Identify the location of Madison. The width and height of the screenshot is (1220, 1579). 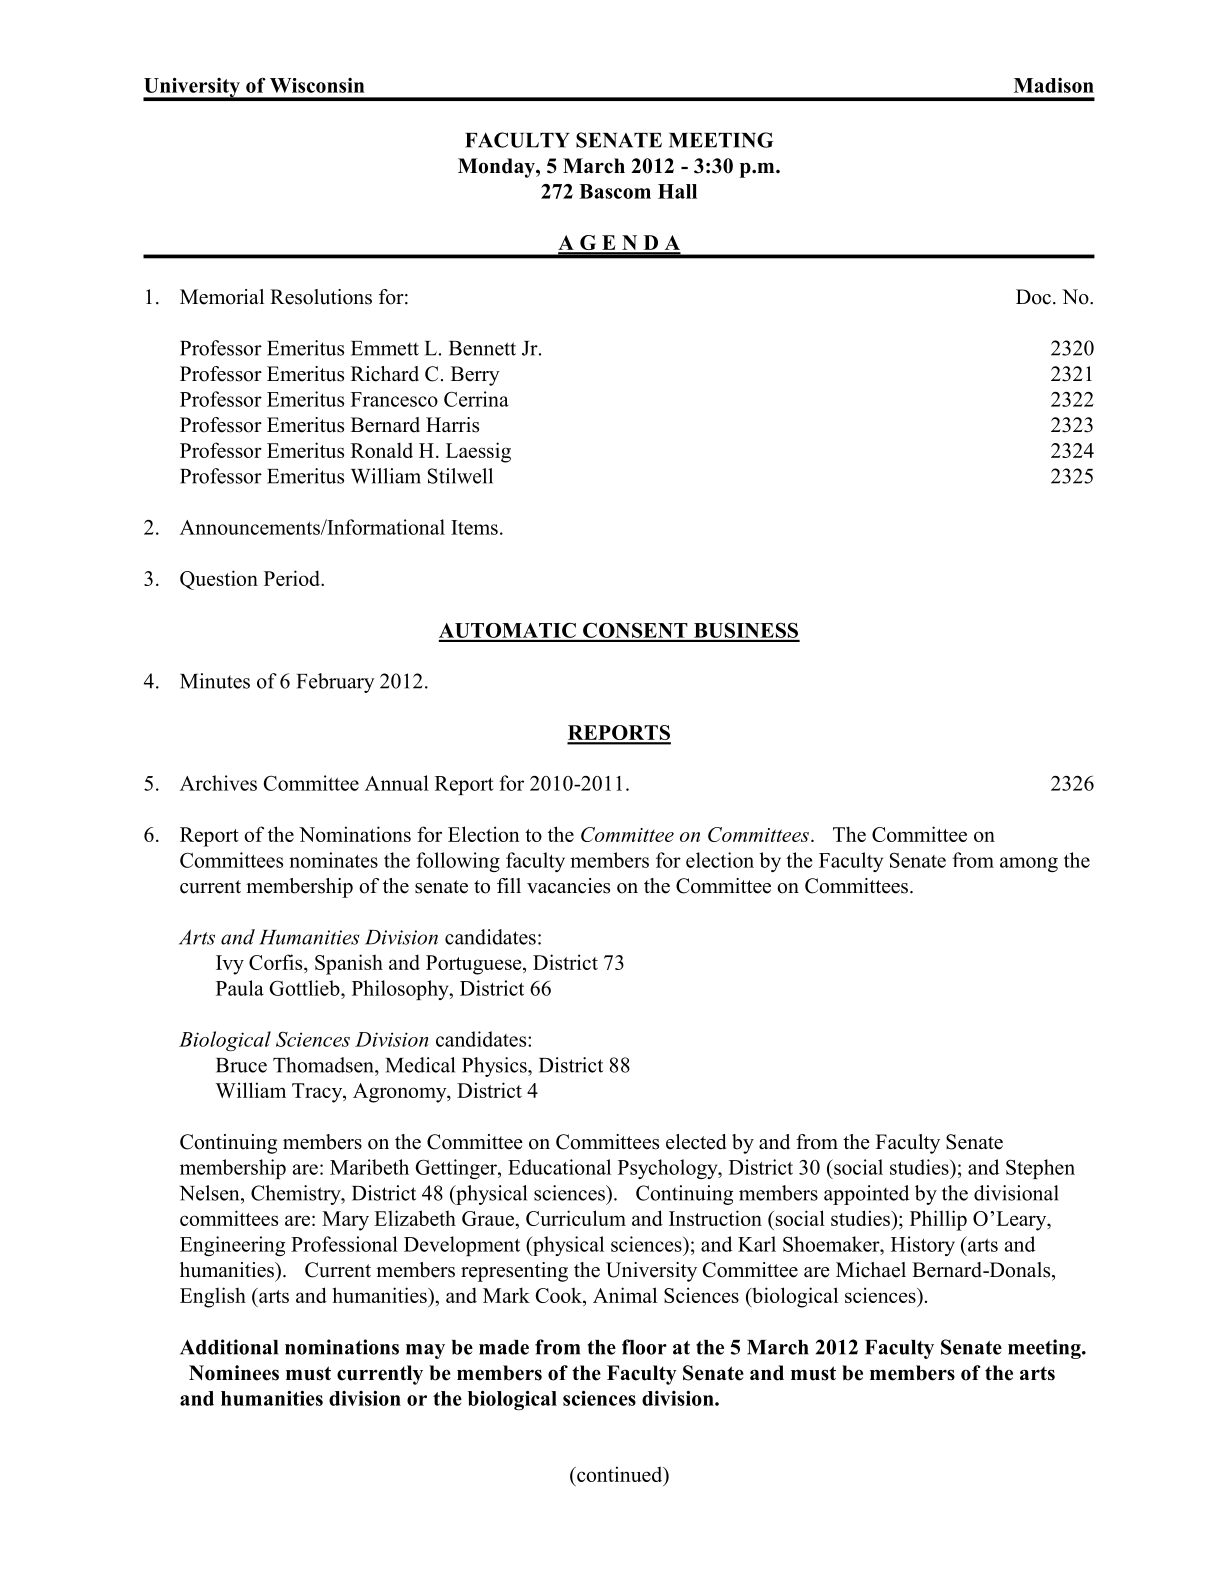
(1054, 85).
